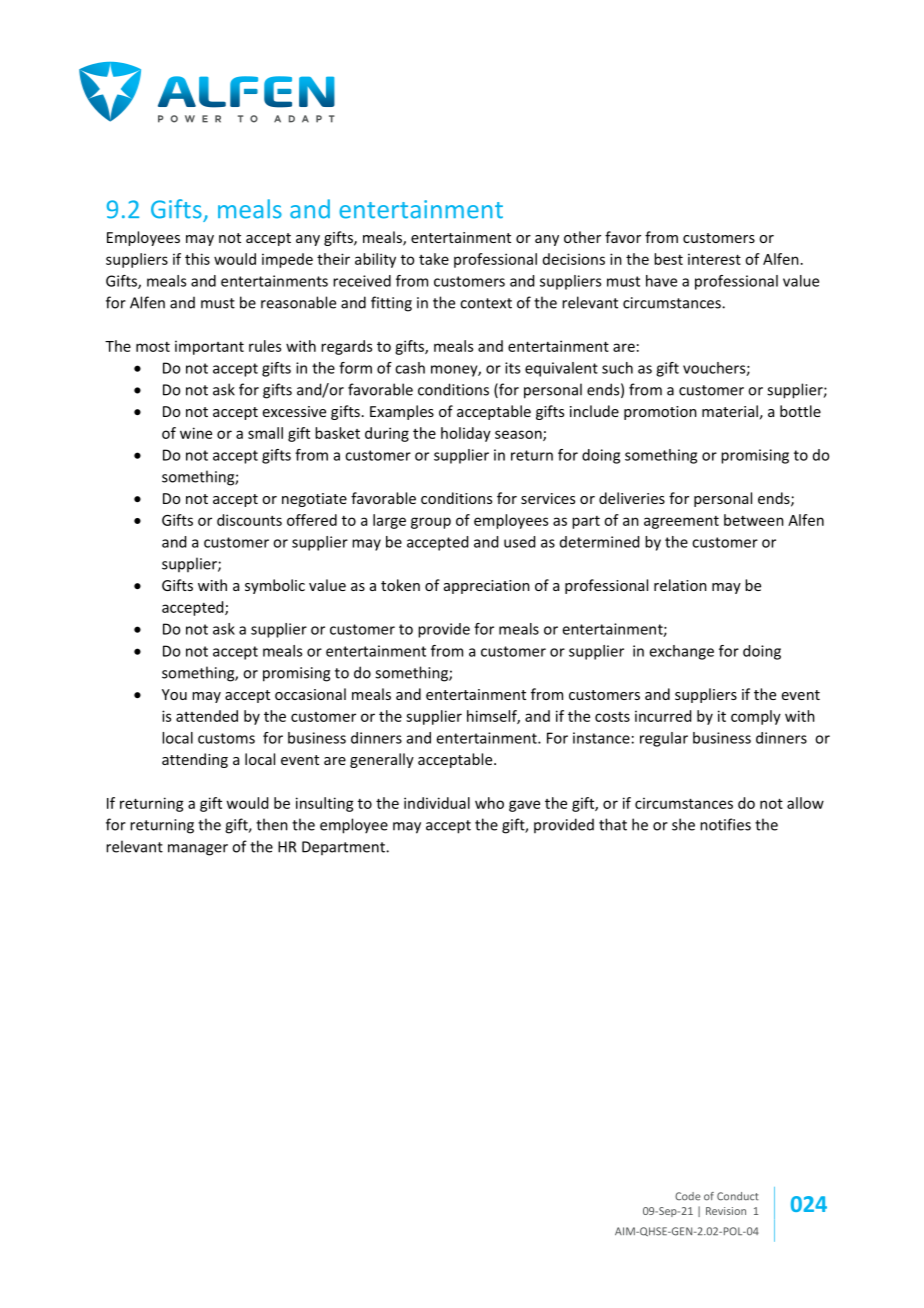 The height and width of the screenshot is (1308, 924). What do you see at coordinates (687, 1196) in the screenshot?
I see `Code` at bounding box center [687, 1196].
